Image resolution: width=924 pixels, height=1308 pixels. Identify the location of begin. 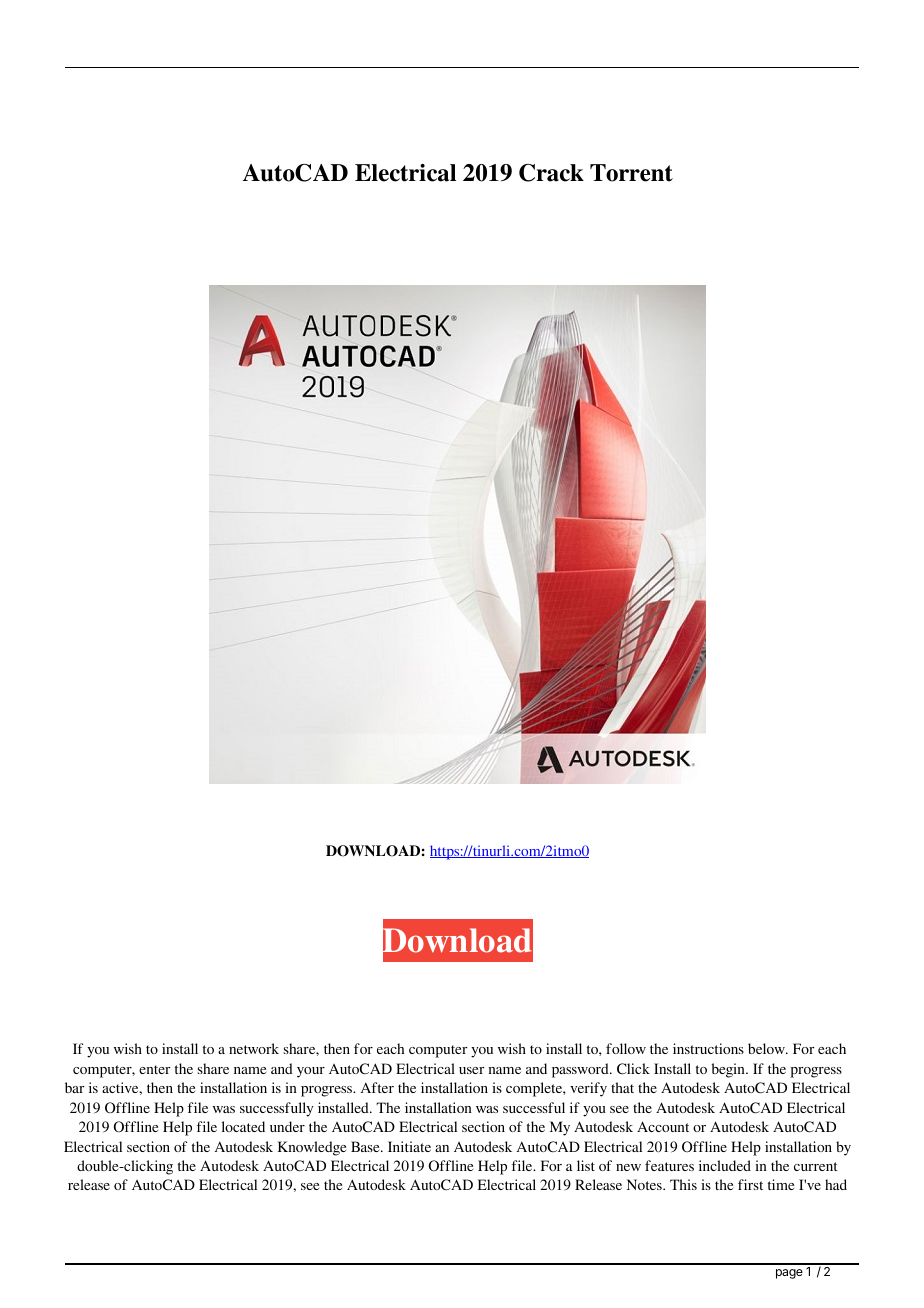
(729, 1070).
